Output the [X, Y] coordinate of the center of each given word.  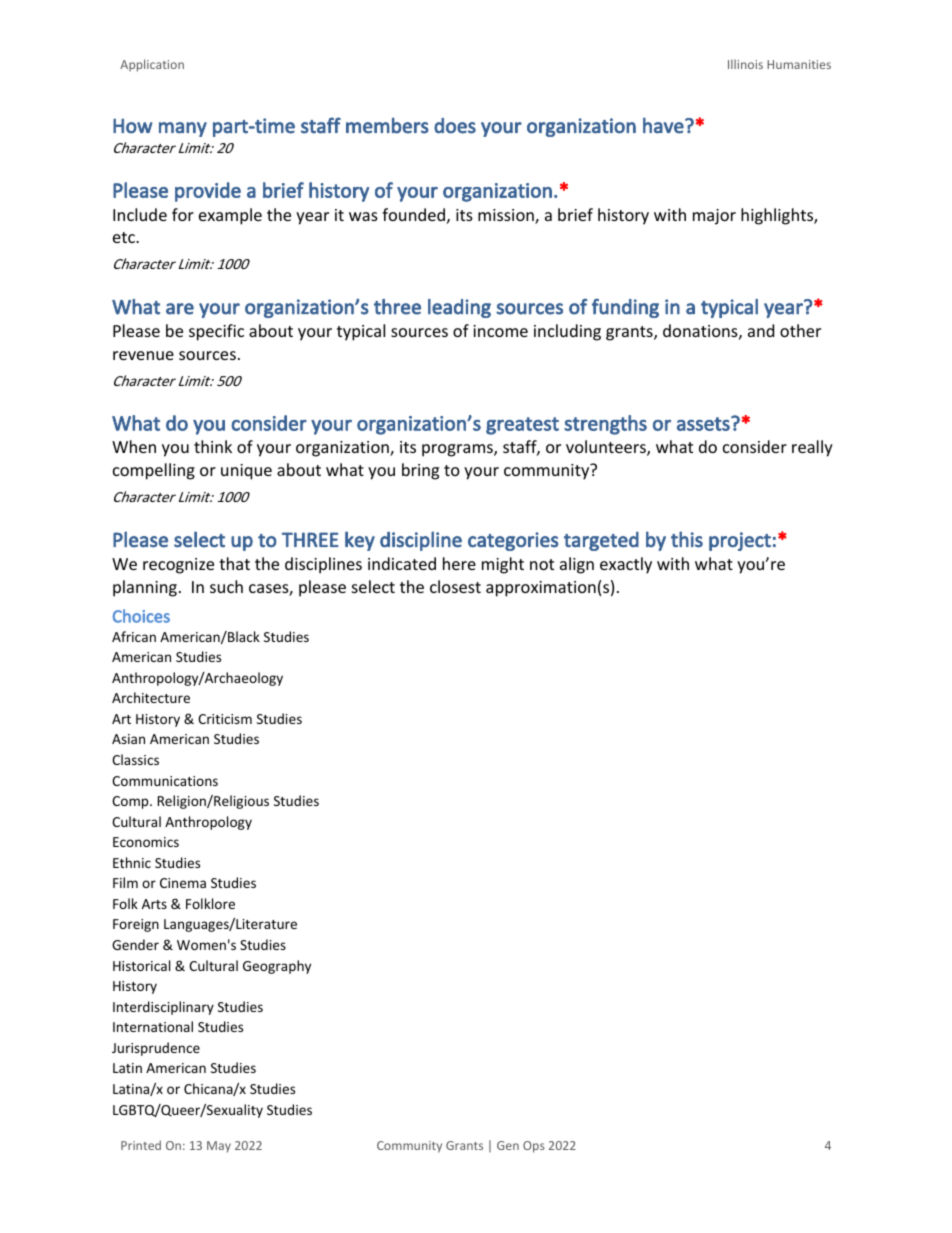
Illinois [745, 64]
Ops [534, 1147]
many [183, 129]
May [219, 1147]
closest [455, 586]
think [213, 446]
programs [458, 450]
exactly [626, 565]
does [455, 126]
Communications [165, 781]
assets [704, 423]
